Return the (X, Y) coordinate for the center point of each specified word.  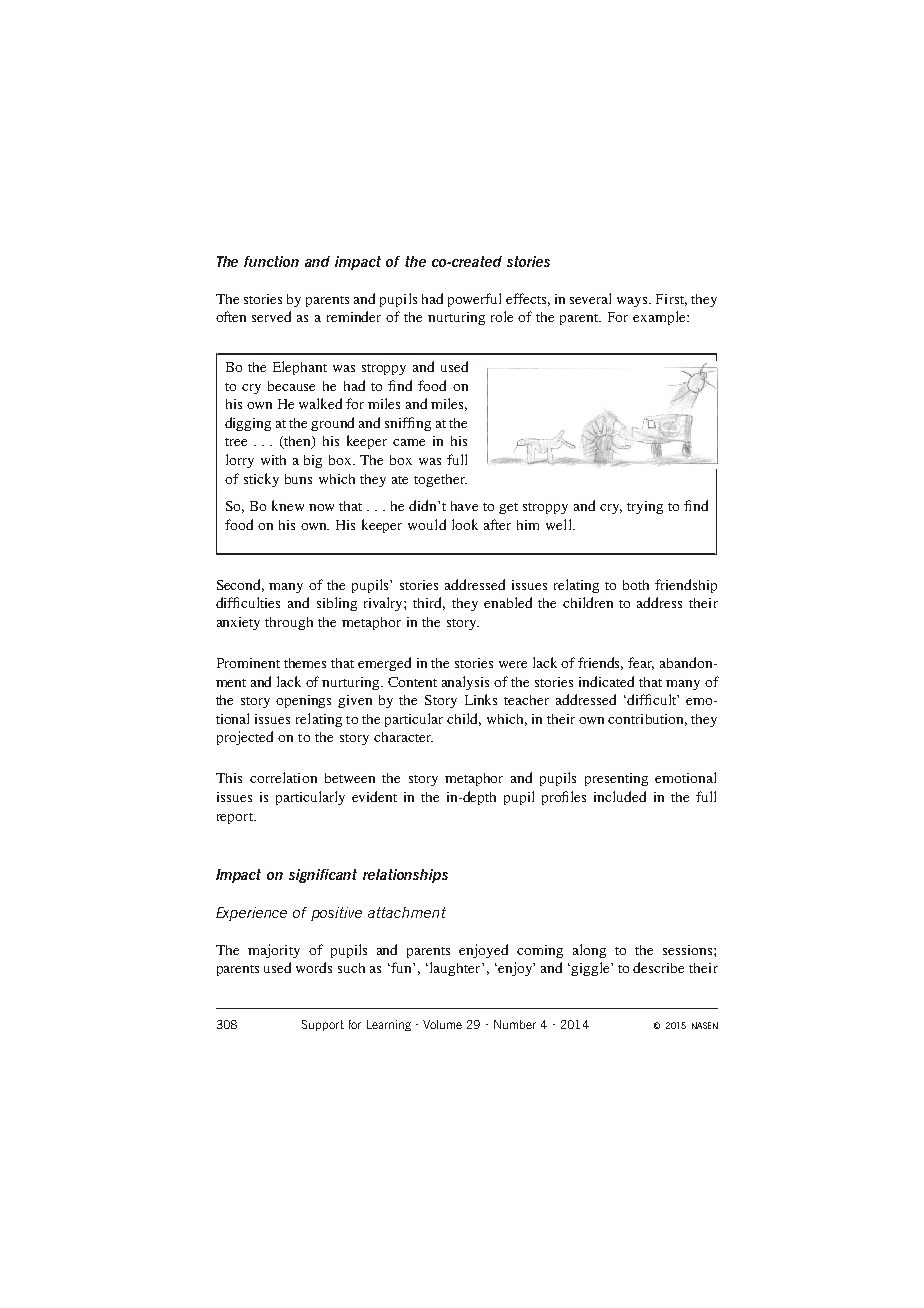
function (271, 261)
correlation (283, 777)
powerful (474, 300)
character (403, 737)
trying (645, 507)
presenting (616, 779)
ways (633, 302)
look (465, 524)
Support (323, 1025)
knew (288, 505)
